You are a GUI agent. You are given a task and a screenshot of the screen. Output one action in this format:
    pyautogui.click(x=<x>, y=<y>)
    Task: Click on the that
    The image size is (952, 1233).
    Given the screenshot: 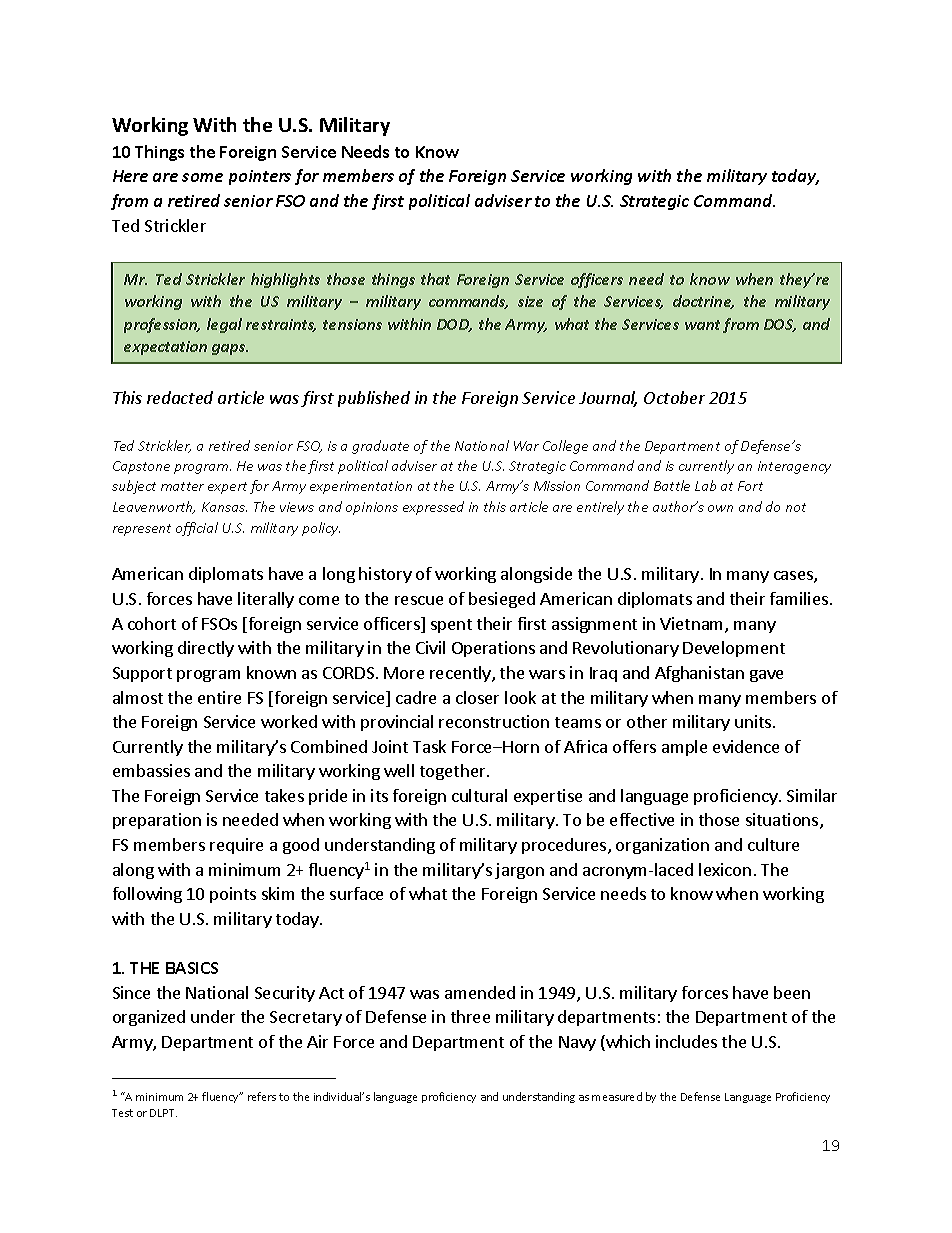 What is the action you would take?
    pyautogui.click(x=435, y=279)
